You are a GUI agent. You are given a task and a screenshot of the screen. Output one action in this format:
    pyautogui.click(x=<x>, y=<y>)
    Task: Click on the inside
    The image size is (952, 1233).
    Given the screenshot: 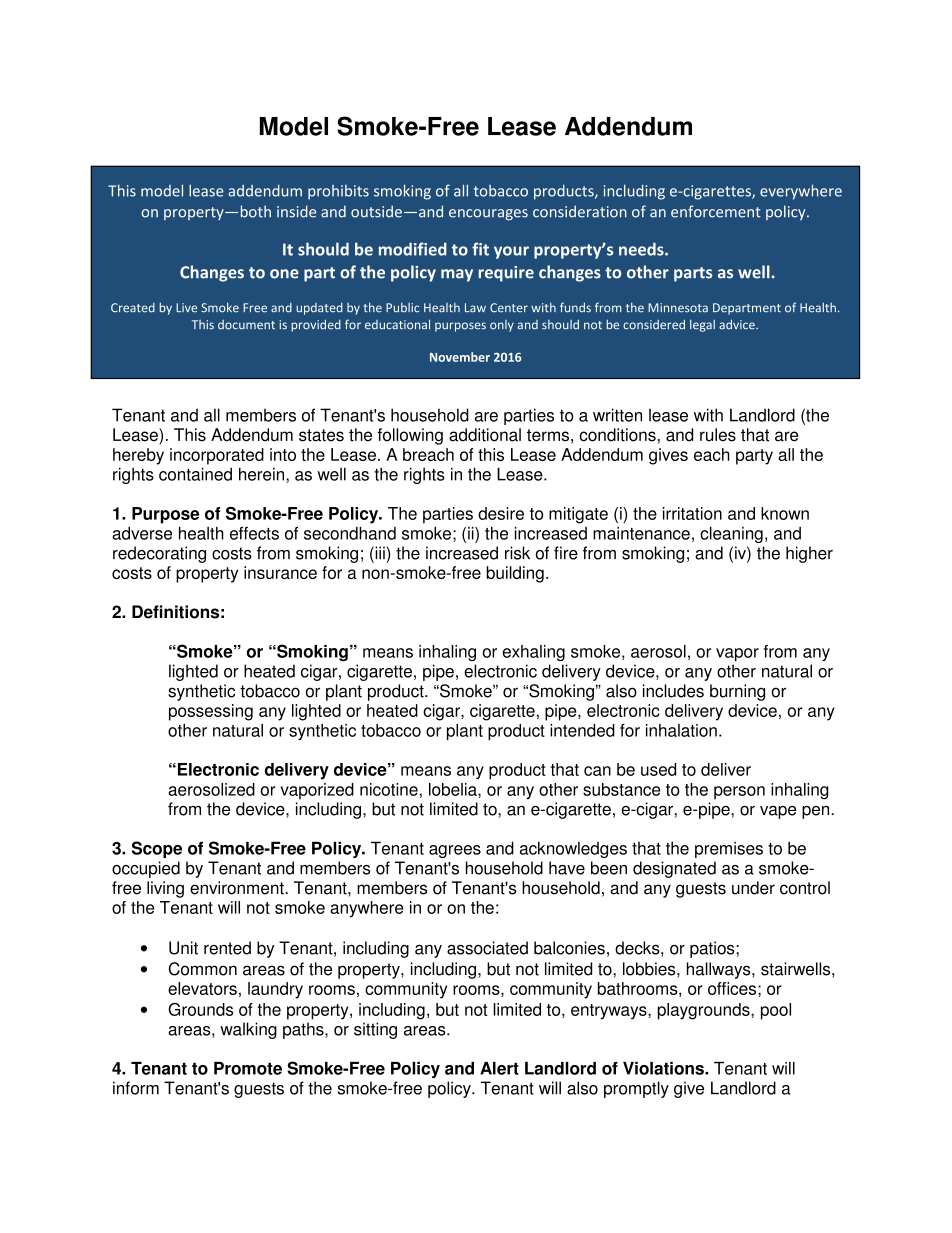 What is the action you would take?
    pyautogui.click(x=296, y=211)
